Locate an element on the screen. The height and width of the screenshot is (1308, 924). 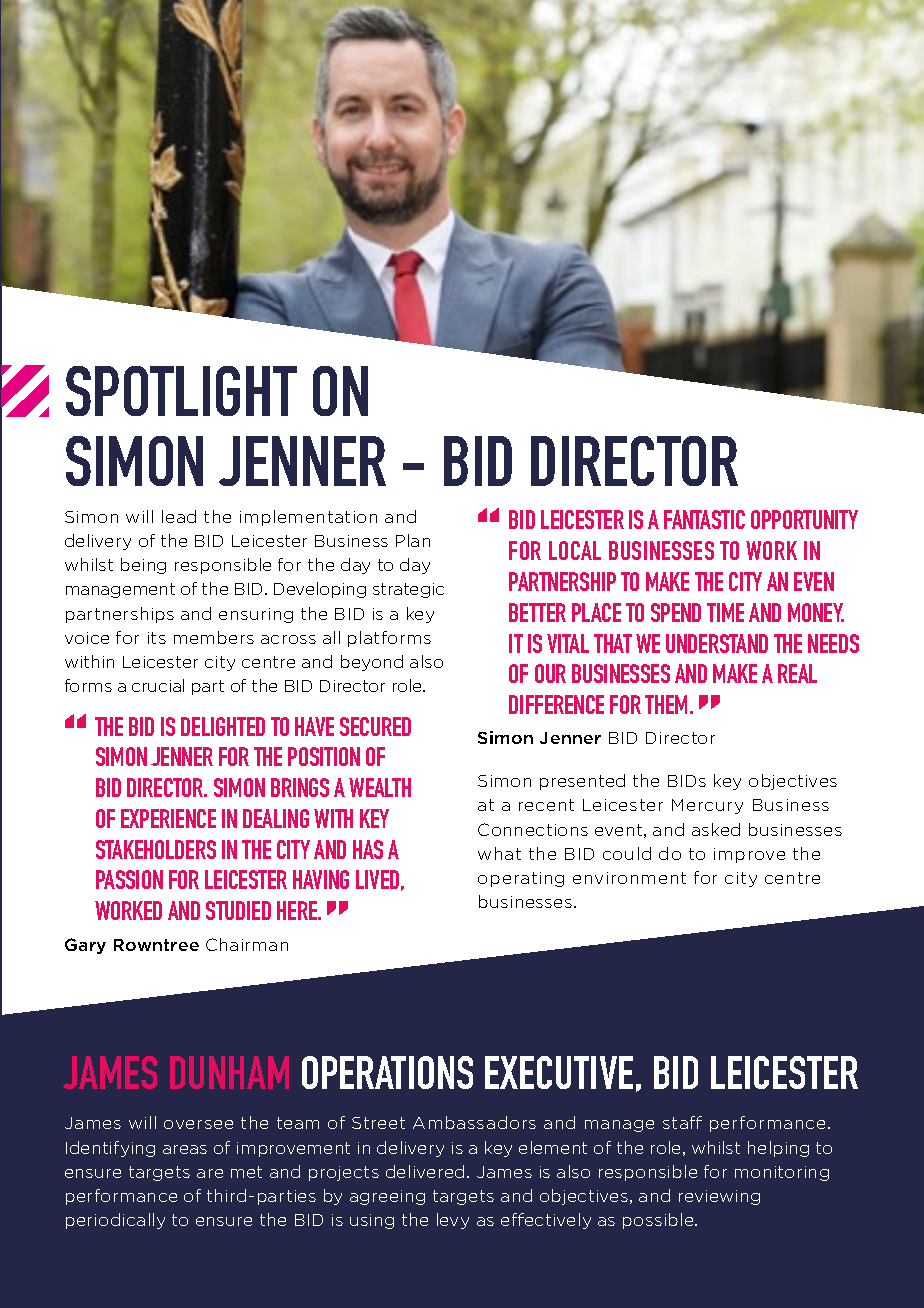
EXPERIENCE is located at coordinates (168, 818).
